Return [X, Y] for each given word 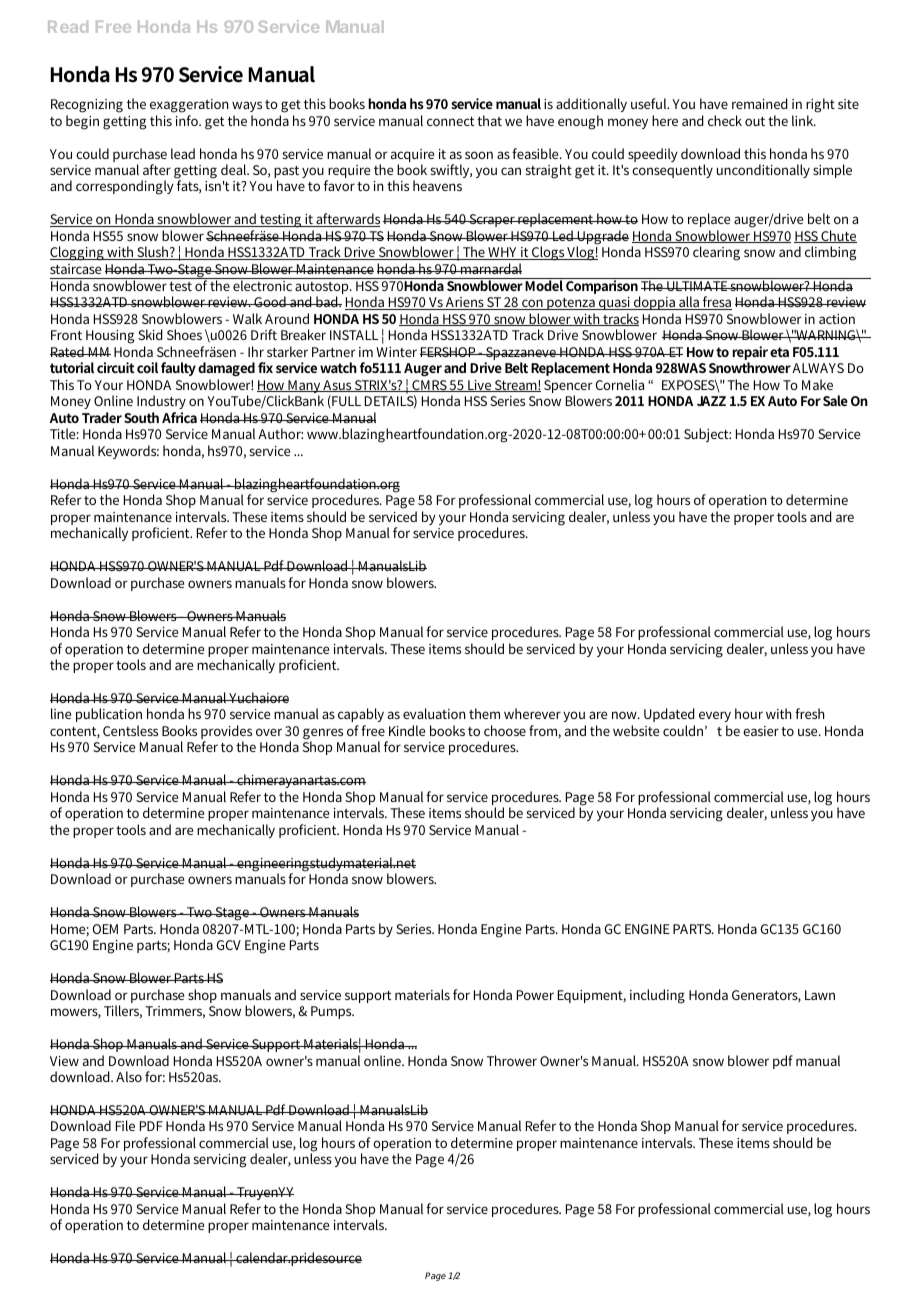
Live [480, 386]
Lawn [820, 995]
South [141, 417]
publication [109, 715]
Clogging [78, 253]
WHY [503, 253]
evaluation [434, 713]
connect [450, 121]
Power [535, 995]
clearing [716, 253]
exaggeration [189, 106]
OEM [105, 929]
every [715, 716]
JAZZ [711, 401]
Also [129, 1076]
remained [760, 103]
